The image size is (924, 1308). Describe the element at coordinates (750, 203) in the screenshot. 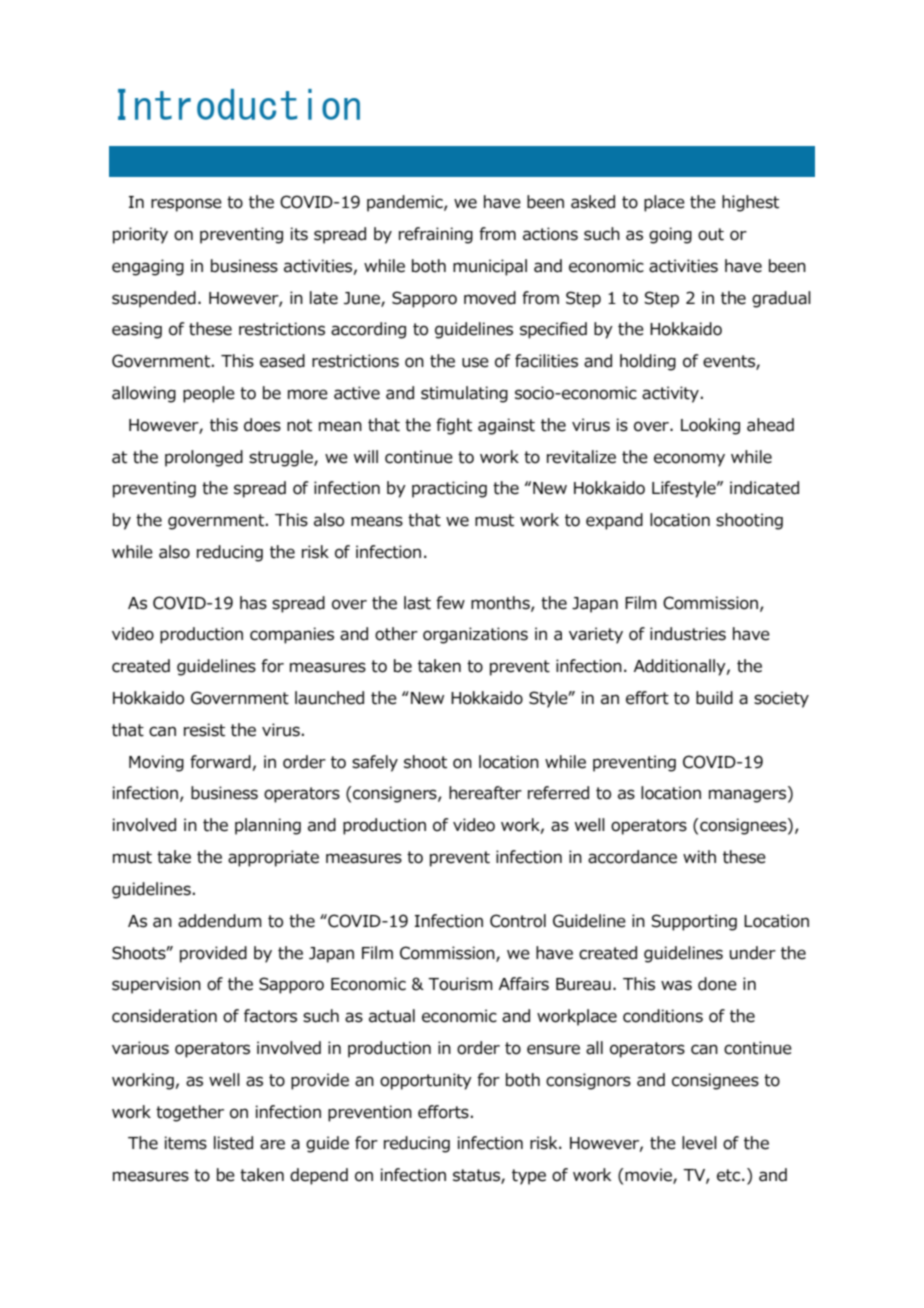

I see `highest` at that location.
